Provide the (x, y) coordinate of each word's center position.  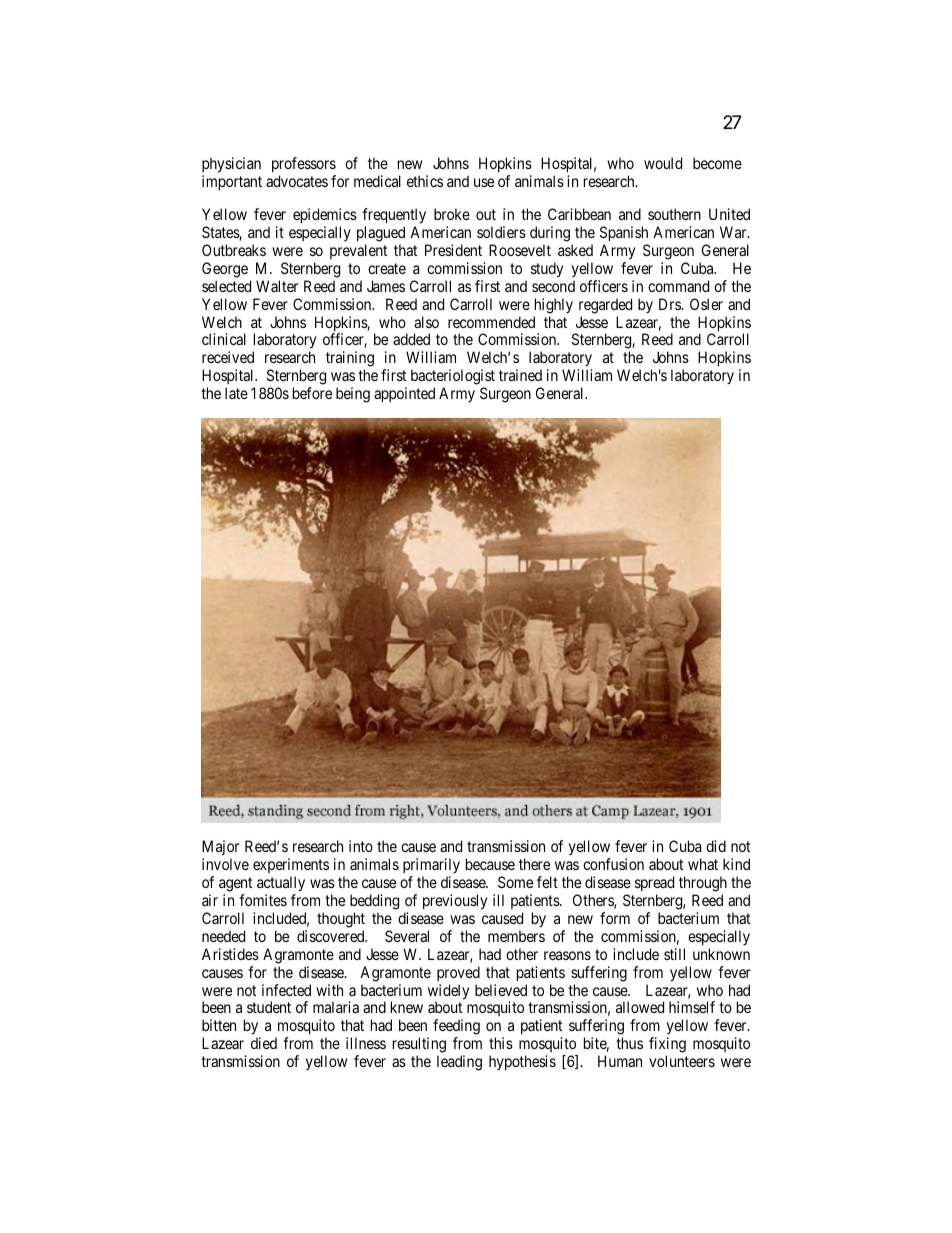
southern (674, 214)
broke (452, 214)
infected (286, 990)
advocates (297, 181)
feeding (456, 1028)
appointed (404, 394)
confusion (613, 864)
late (236, 393)
